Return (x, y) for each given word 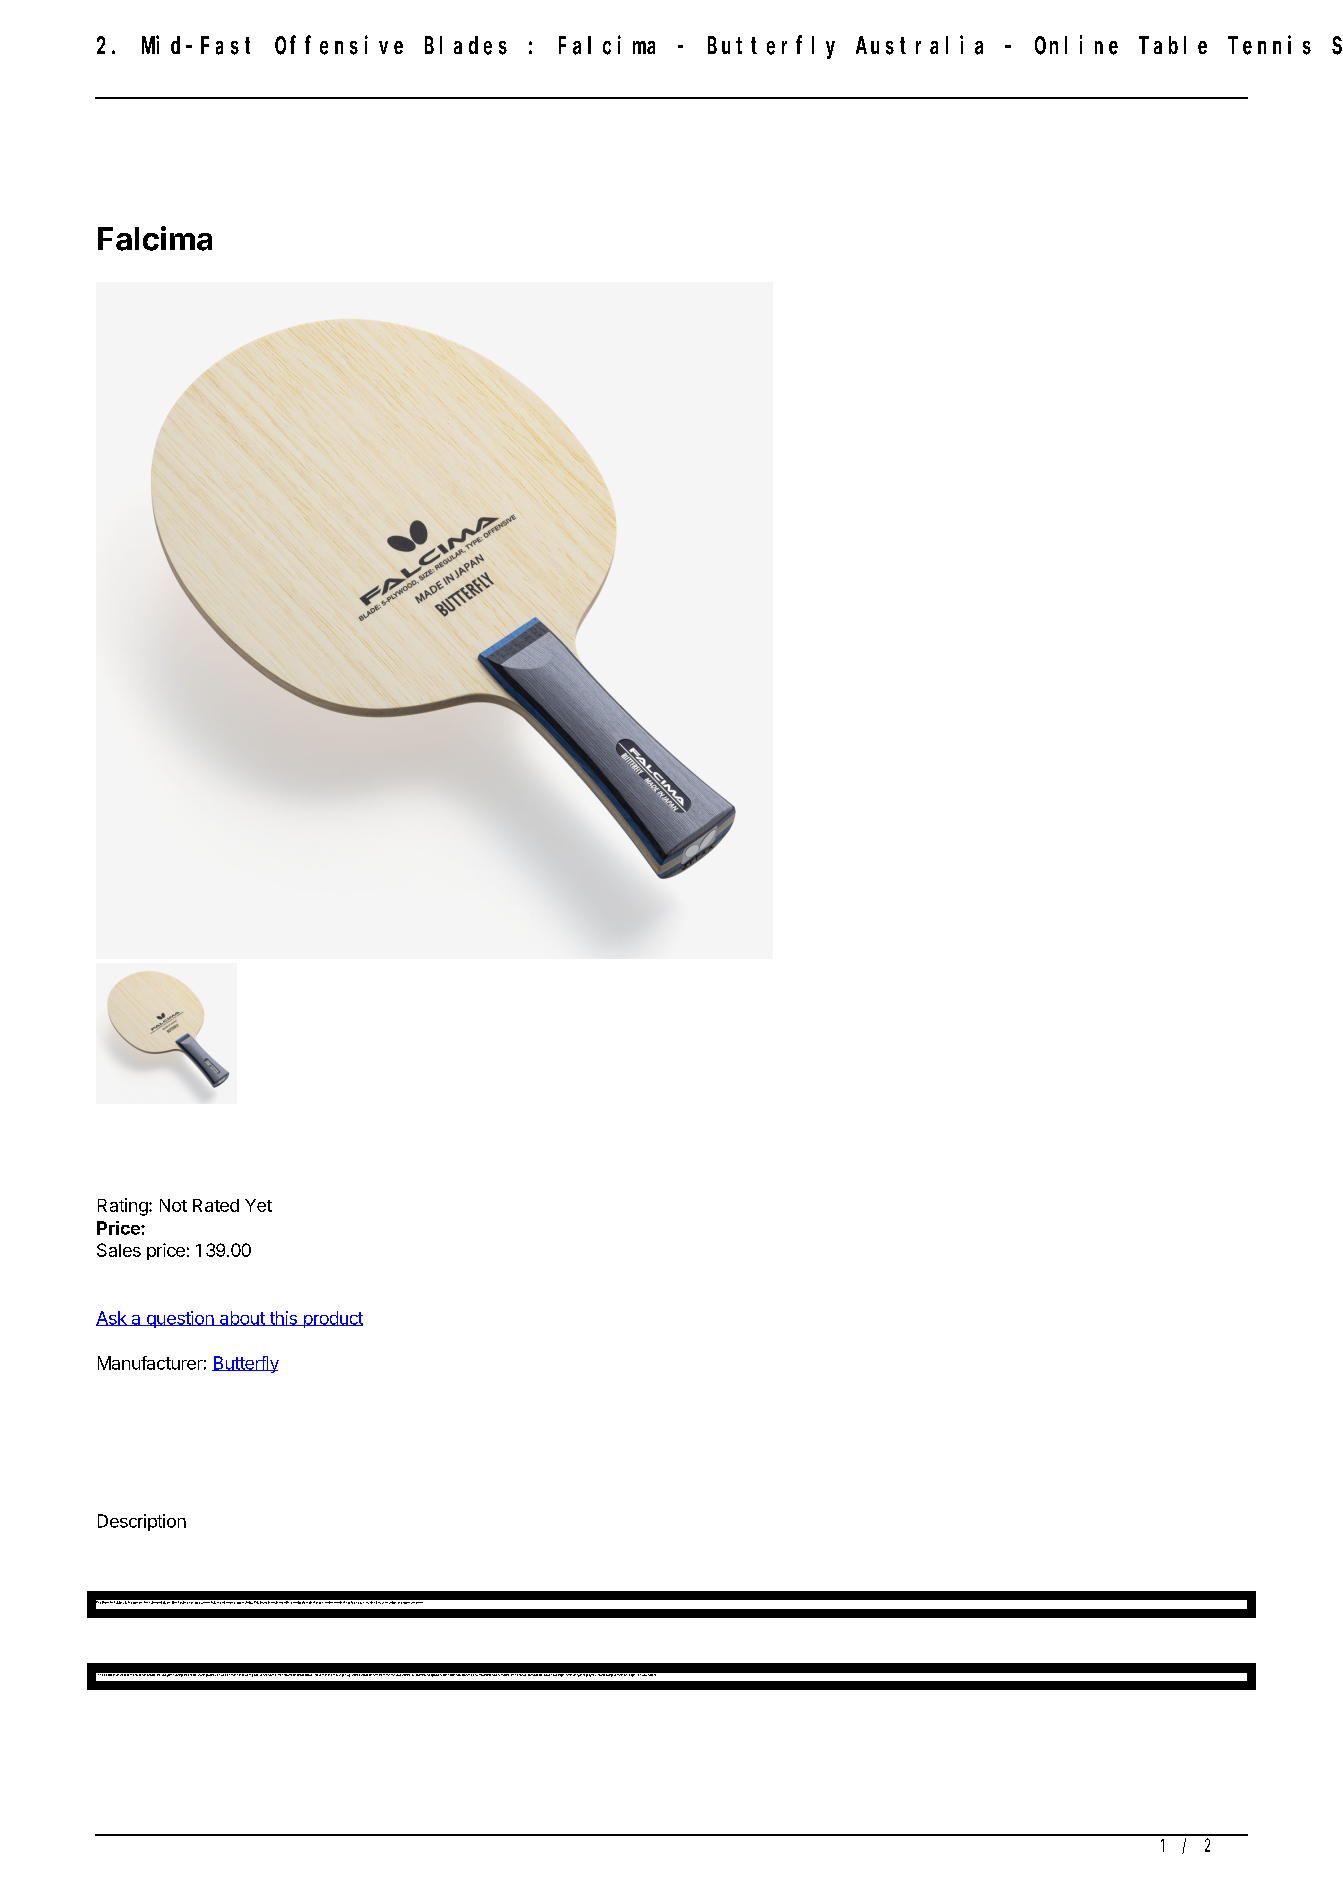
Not (173, 1205)
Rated (216, 1205)
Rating (124, 1207)
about (242, 1318)
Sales (119, 1250)
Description (142, 1522)
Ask (112, 1318)
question (180, 1319)
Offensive (339, 45)
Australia (919, 45)
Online (1076, 45)
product (332, 1319)
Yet (258, 1205)
